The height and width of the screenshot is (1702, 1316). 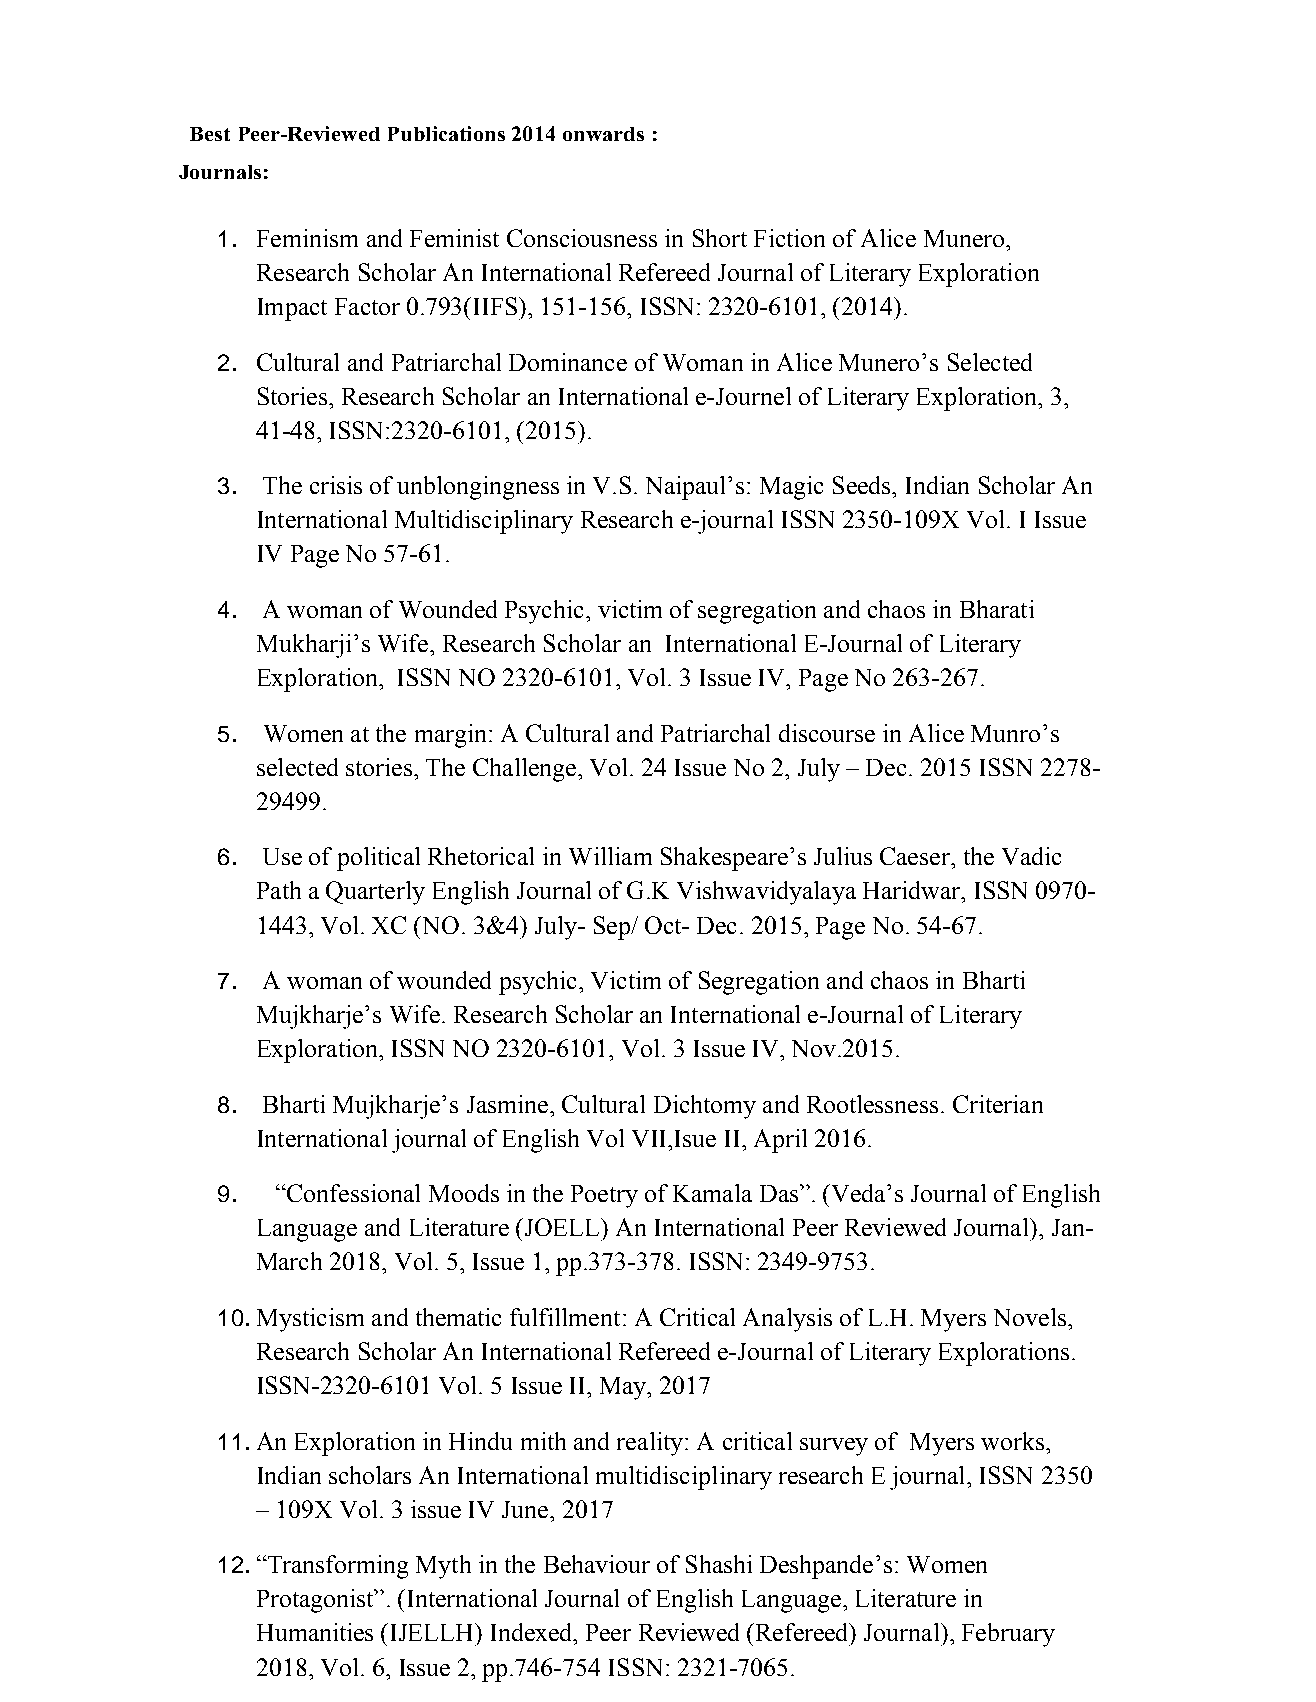 What do you see at coordinates (789, 238) in the screenshot?
I see `Fiction` at bounding box center [789, 238].
